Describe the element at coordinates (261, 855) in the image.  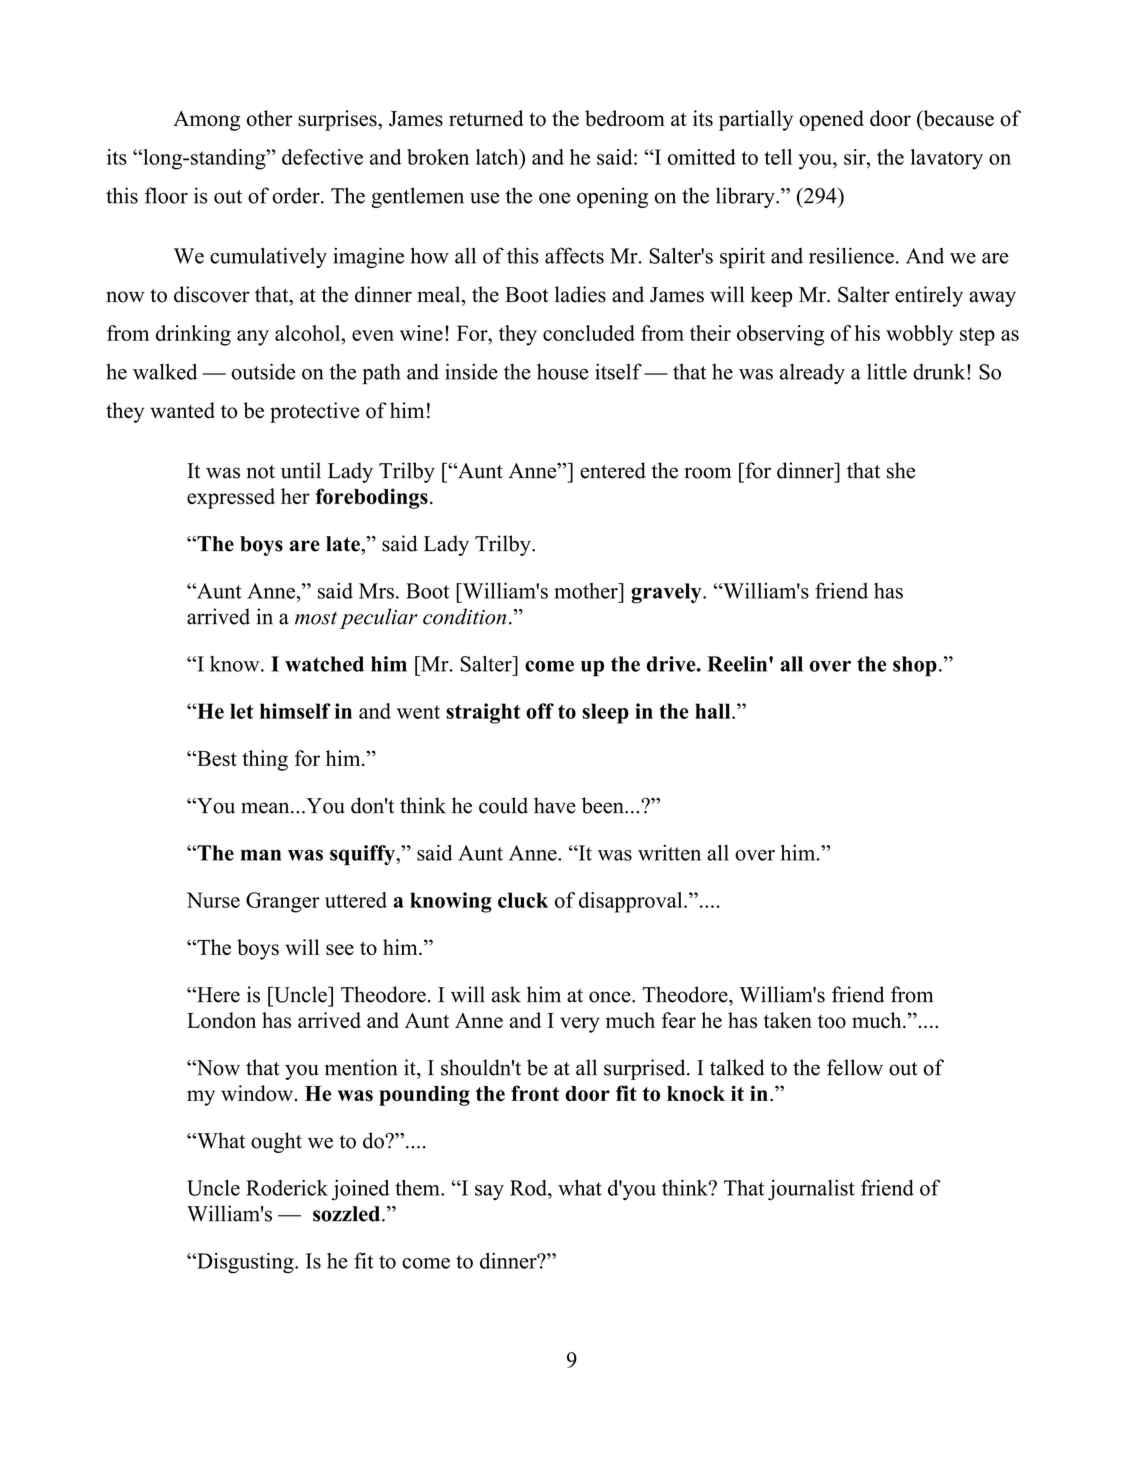
I see `man` at that location.
